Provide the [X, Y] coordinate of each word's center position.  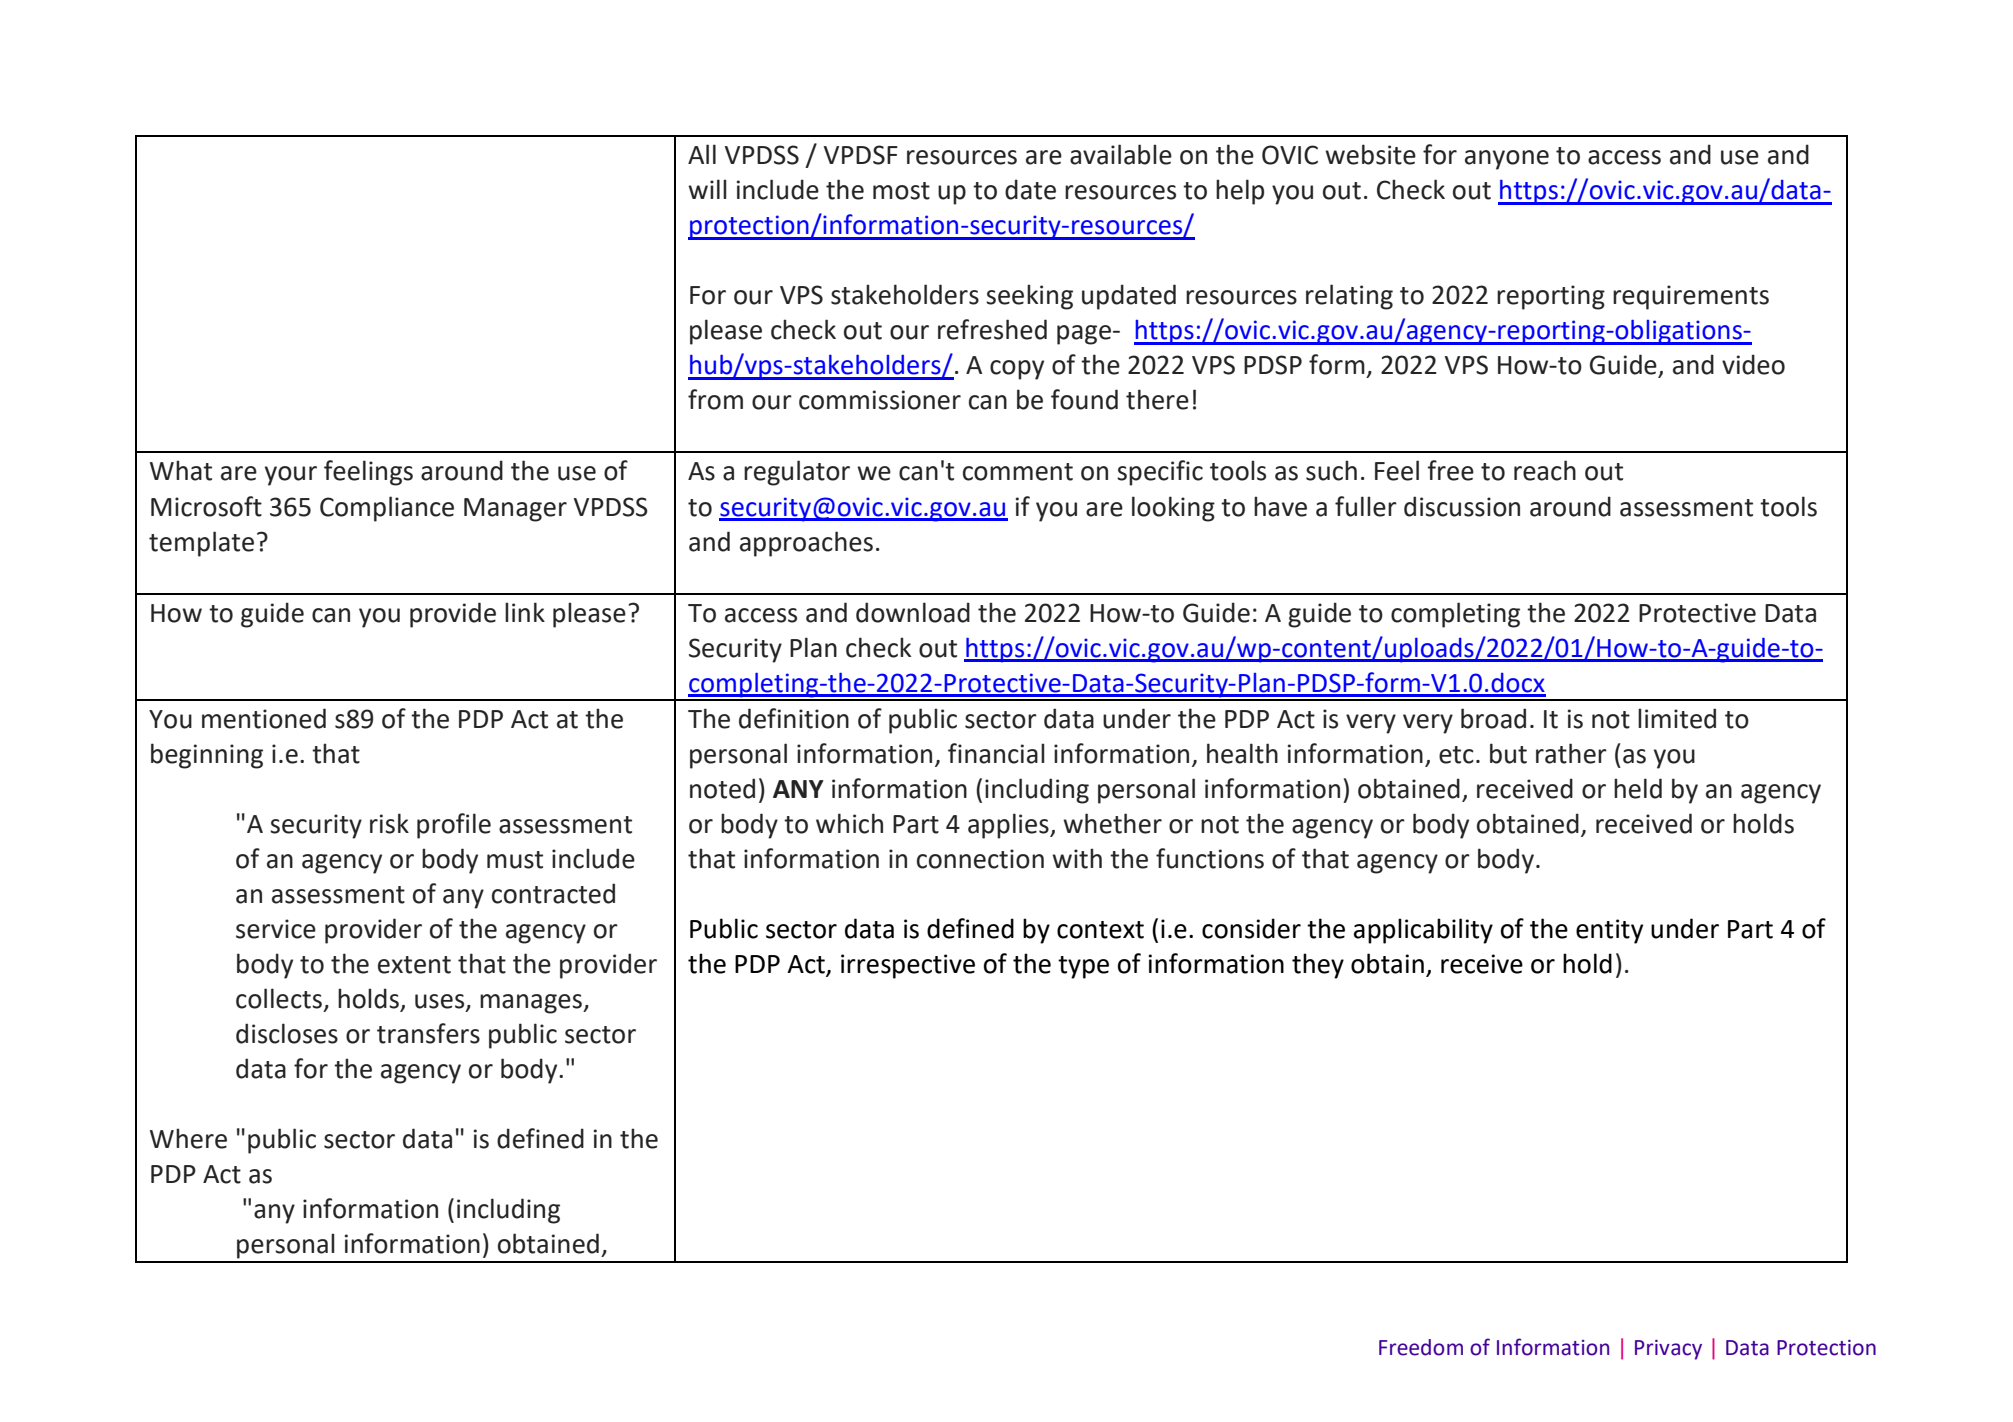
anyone [1507, 160]
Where [188, 1138]
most [901, 191]
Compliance [387, 509]
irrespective [908, 966]
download [913, 612]
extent [414, 965]
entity [1609, 931]
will [707, 189]
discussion [1462, 506]
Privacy [1668, 1350]
